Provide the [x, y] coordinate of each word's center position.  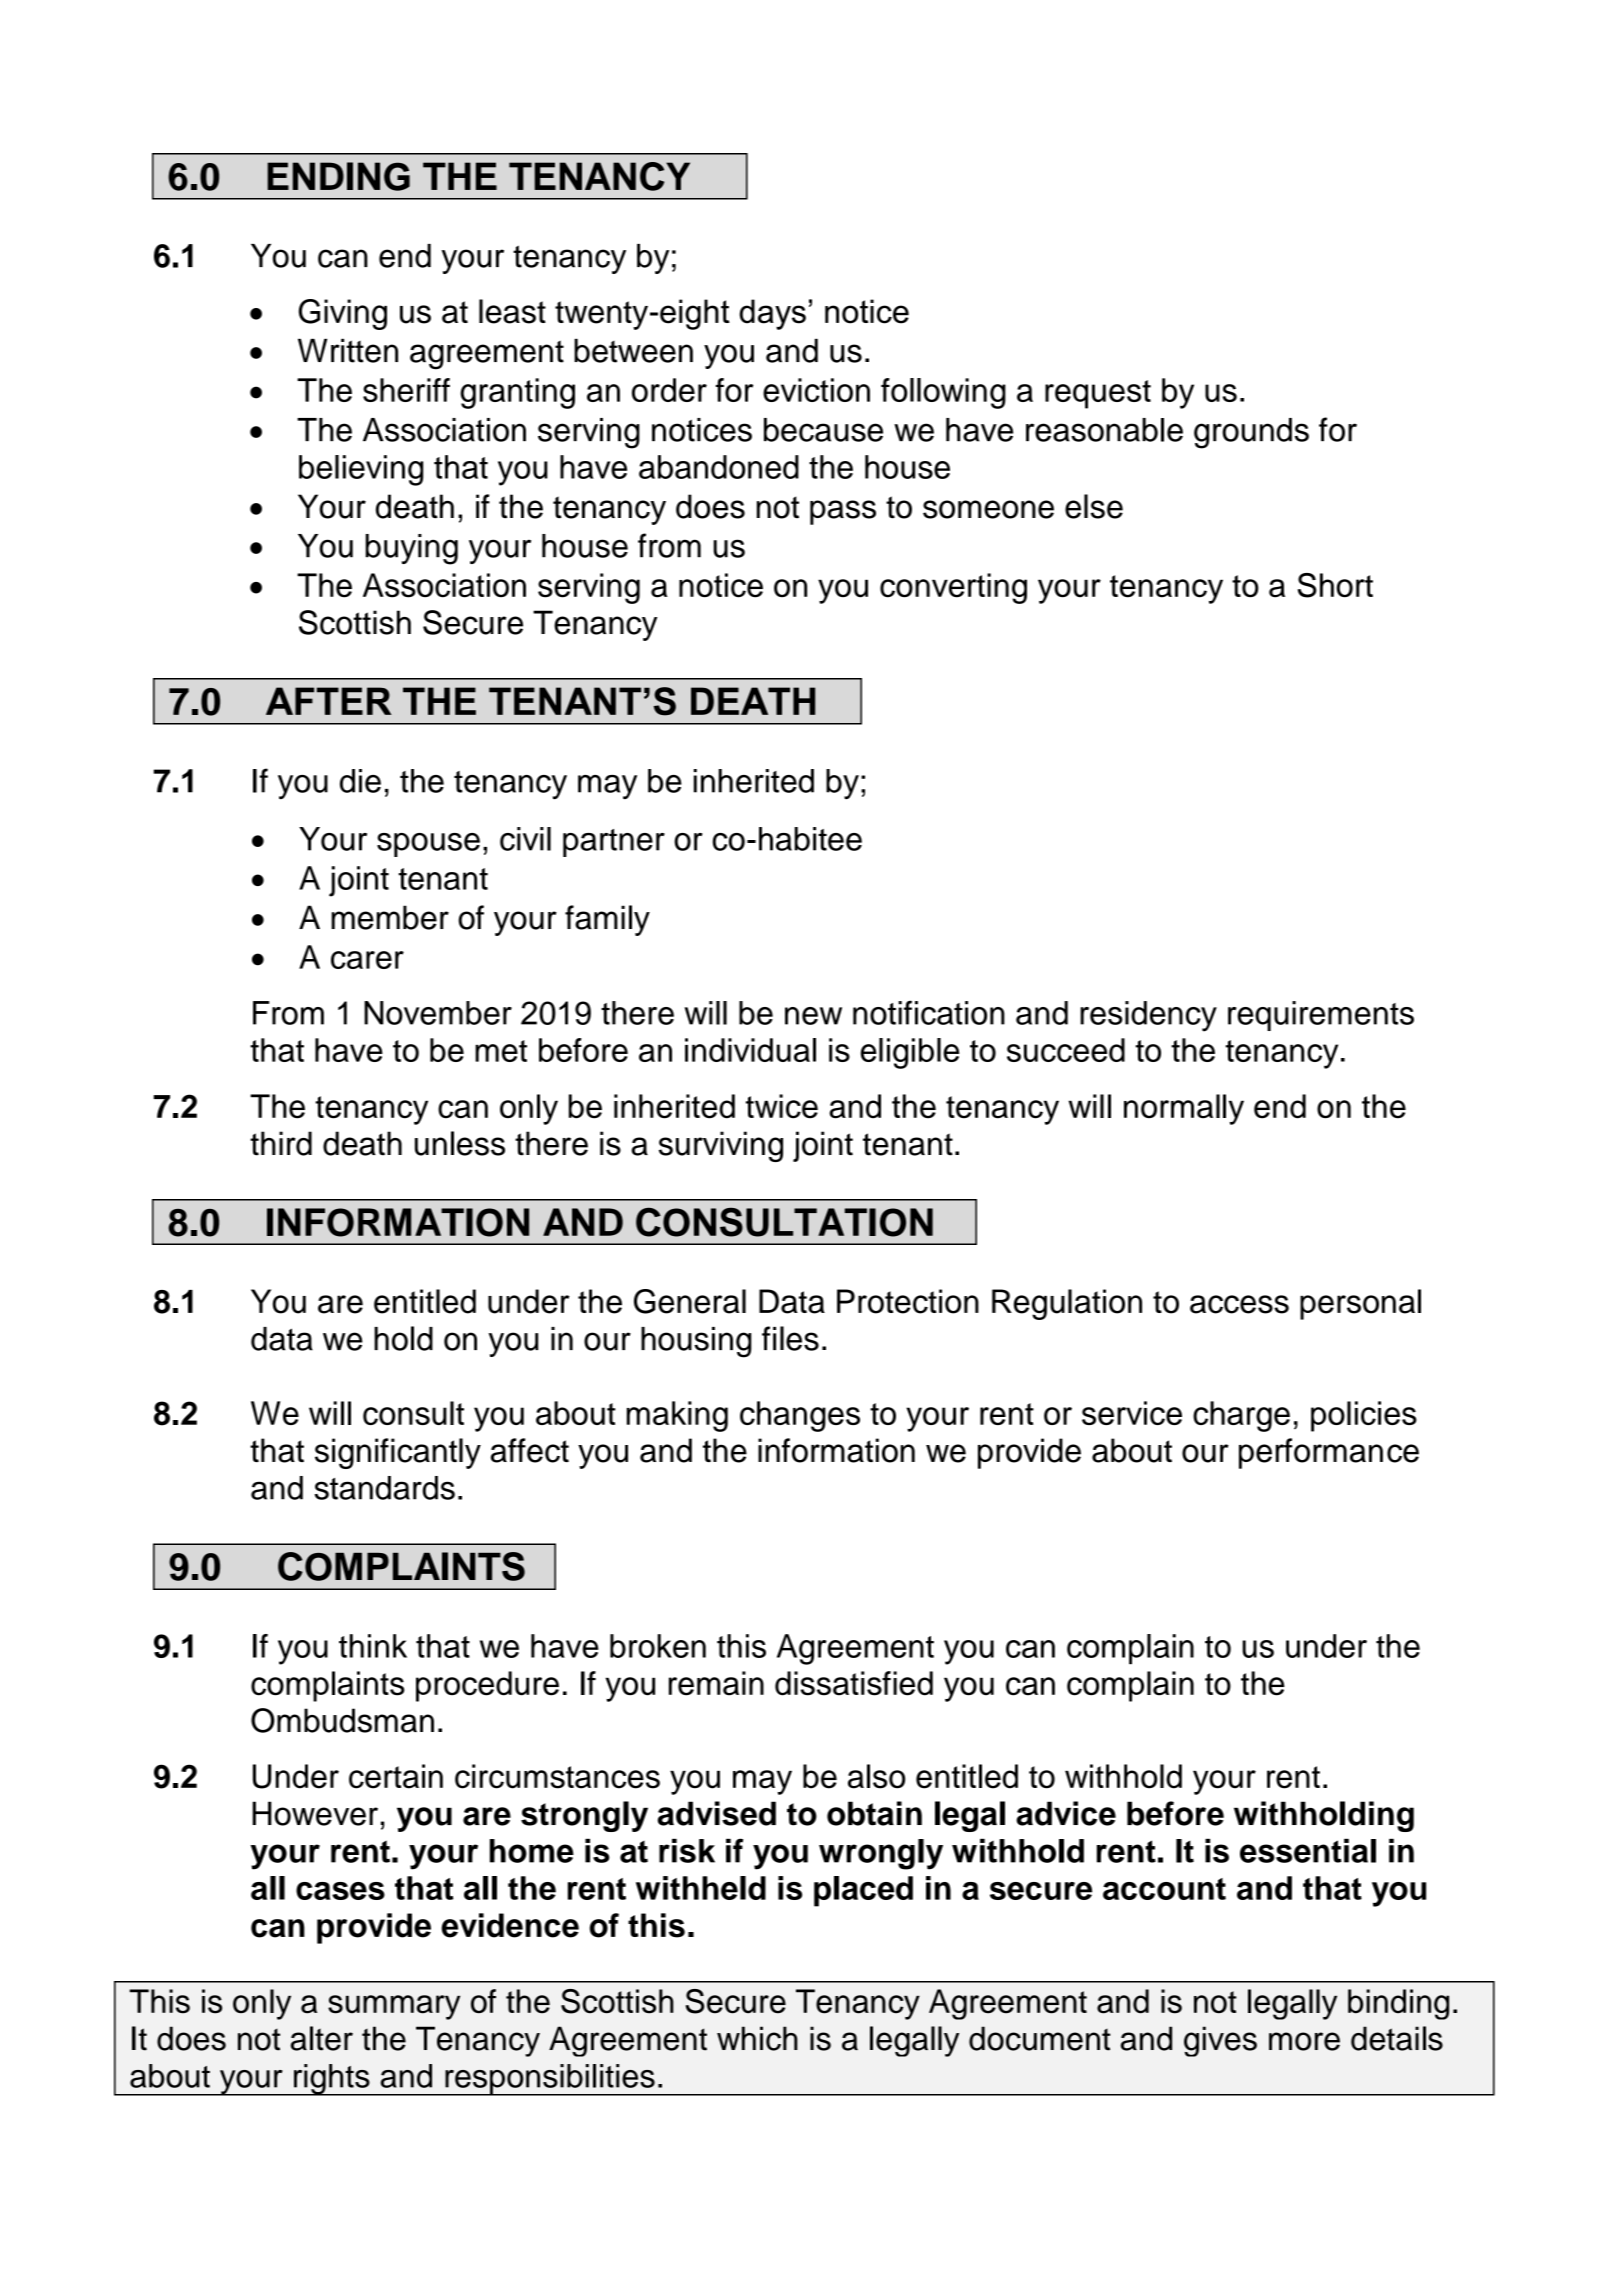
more [1304, 2041]
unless [460, 1143]
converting [953, 588]
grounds [1251, 433]
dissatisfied [854, 1683]
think [373, 1646]
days [772, 314]
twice [782, 1106]
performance [1329, 1453]
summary [394, 2007]
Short [1335, 585]
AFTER [328, 701]
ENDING [338, 176]
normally [1184, 1109]
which [757, 2038]
